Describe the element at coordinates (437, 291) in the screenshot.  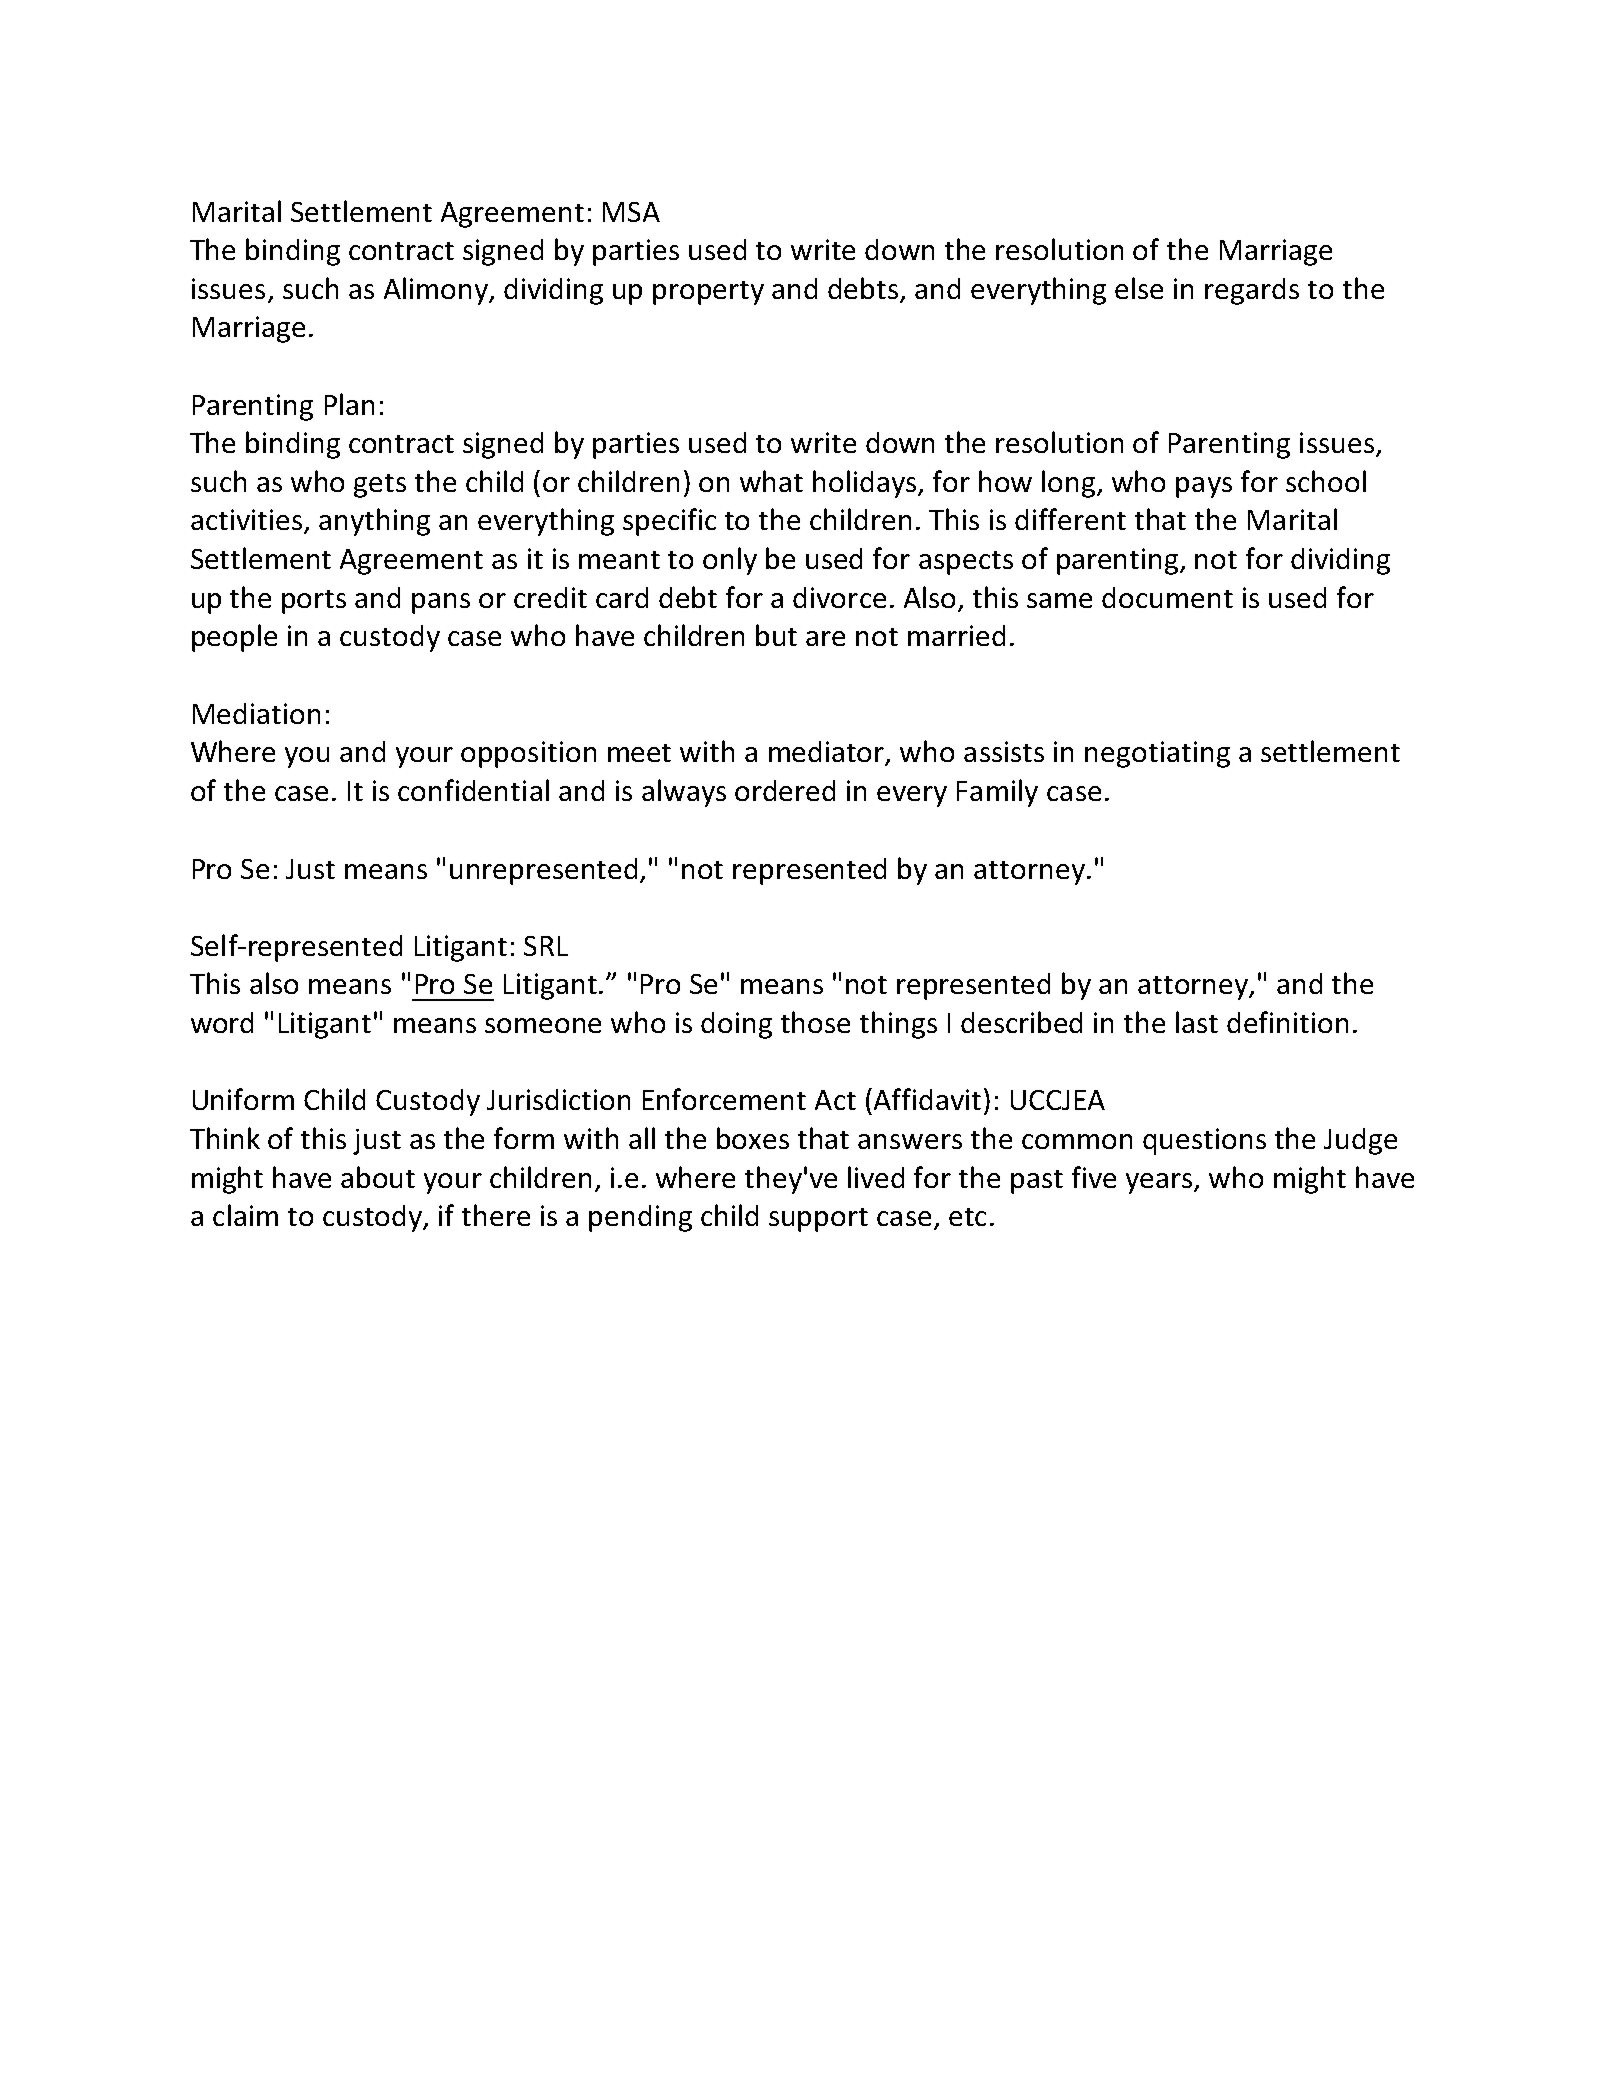
I see `Alimony` at that location.
